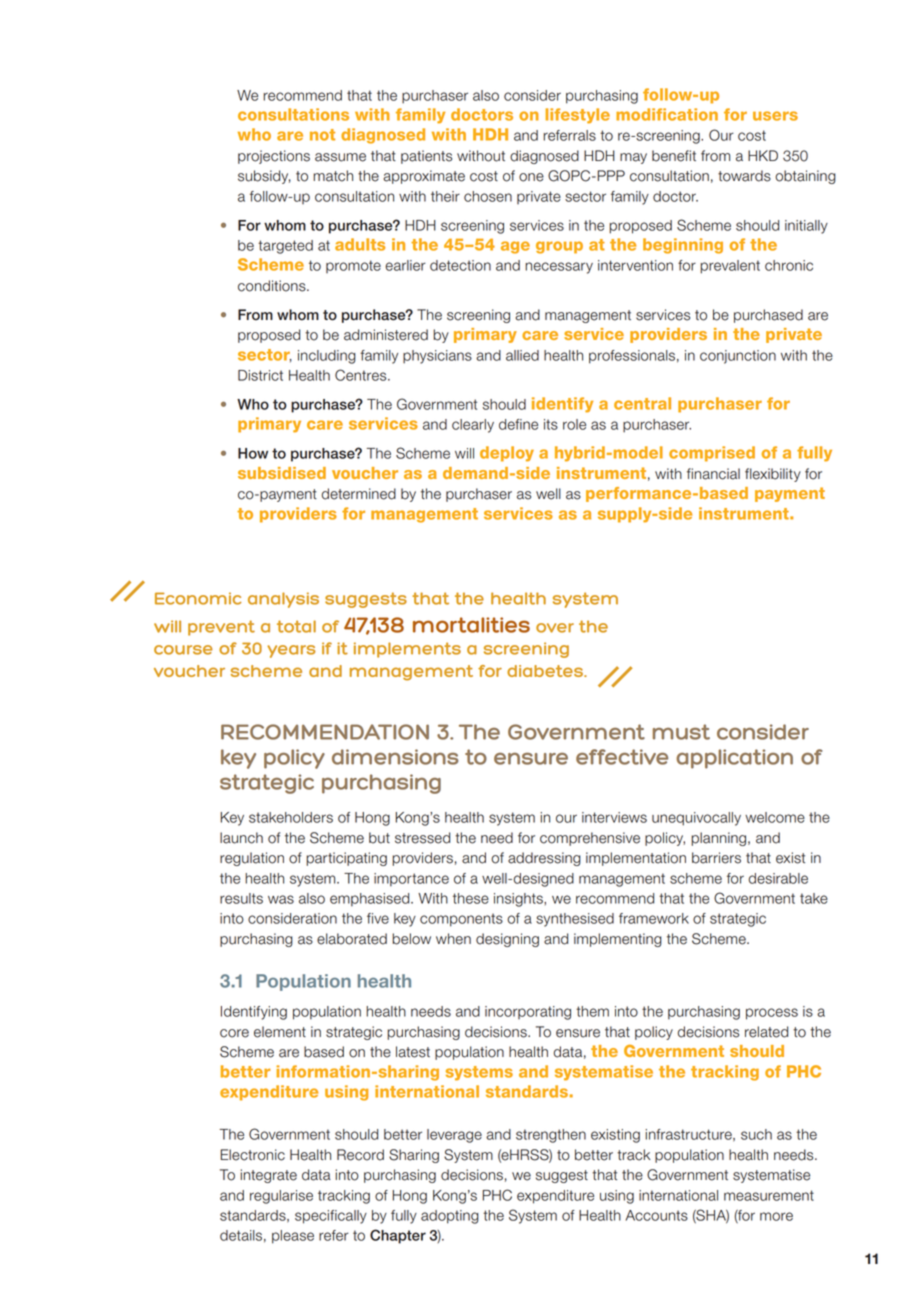 This document has width=924, height=1308. What do you see at coordinates (654, 918) in the document?
I see `framework` at bounding box center [654, 918].
